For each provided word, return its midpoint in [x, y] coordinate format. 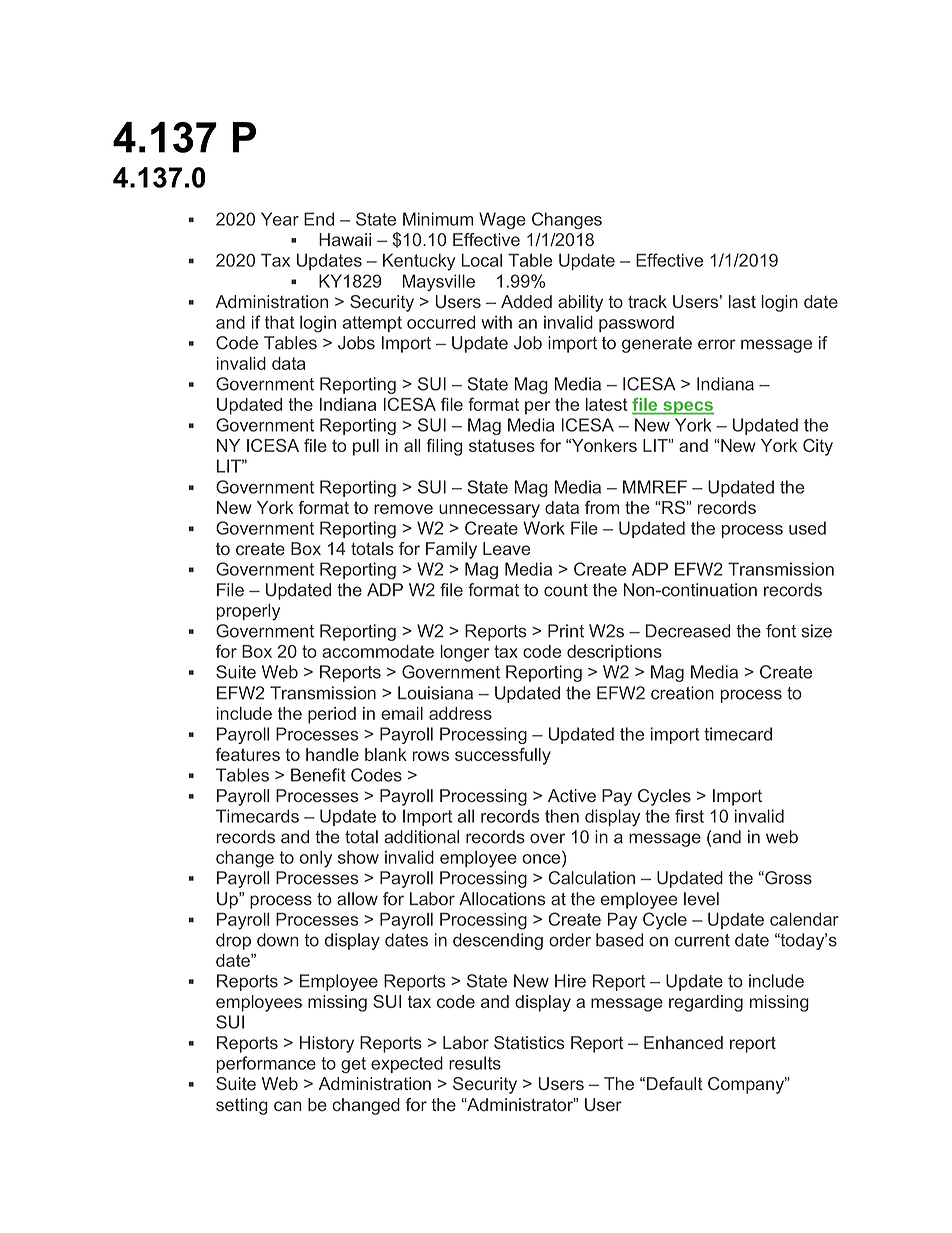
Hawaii [345, 239]
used [807, 528]
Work [544, 528]
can [288, 1106]
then [562, 816]
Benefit [318, 775]
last [742, 302]
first [689, 816]
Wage [502, 220]
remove [403, 509]
